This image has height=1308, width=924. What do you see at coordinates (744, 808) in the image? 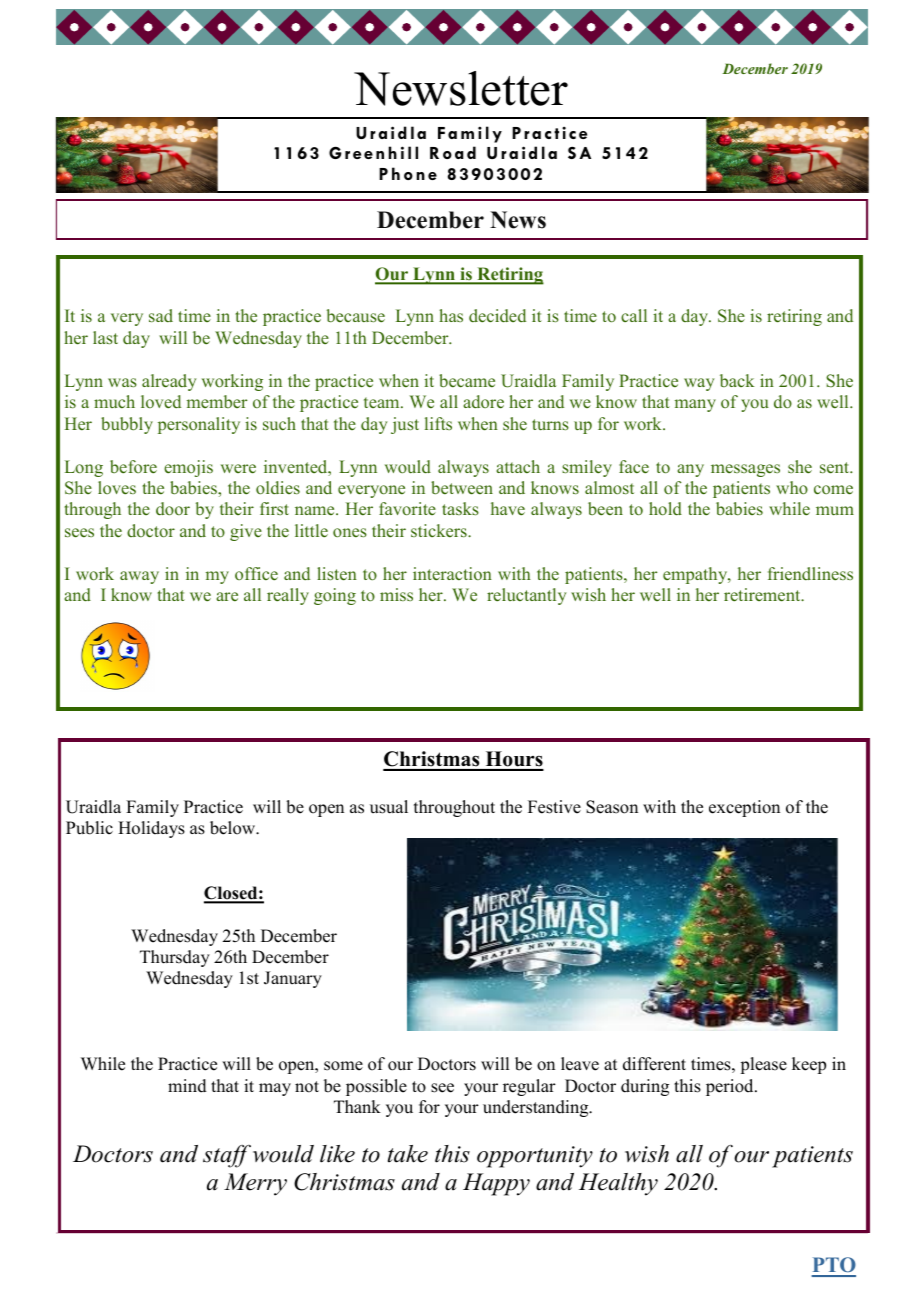
I see `exception` at bounding box center [744, 808].
